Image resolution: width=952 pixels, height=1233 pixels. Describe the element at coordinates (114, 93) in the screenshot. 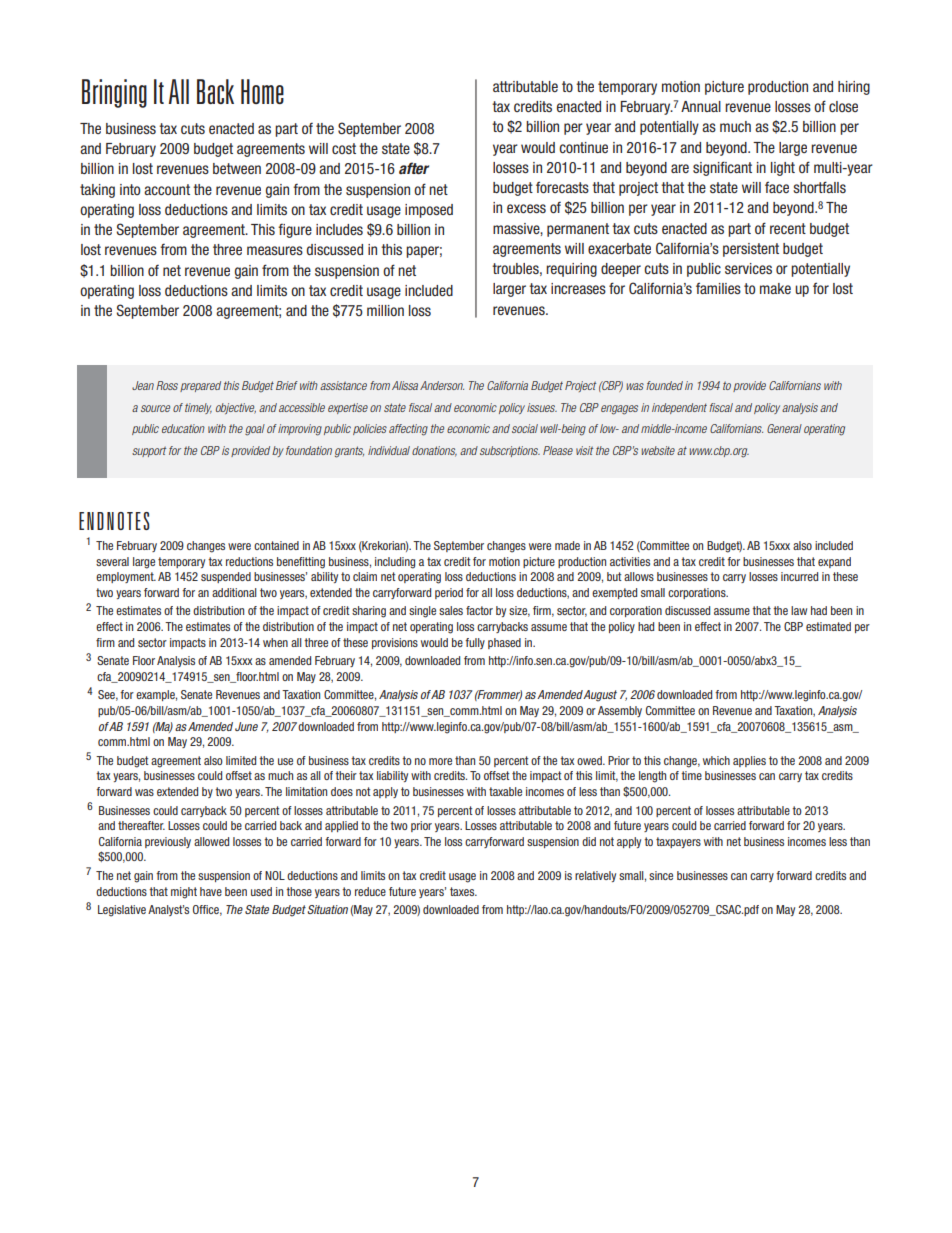

I see `Bringing` at that location.
